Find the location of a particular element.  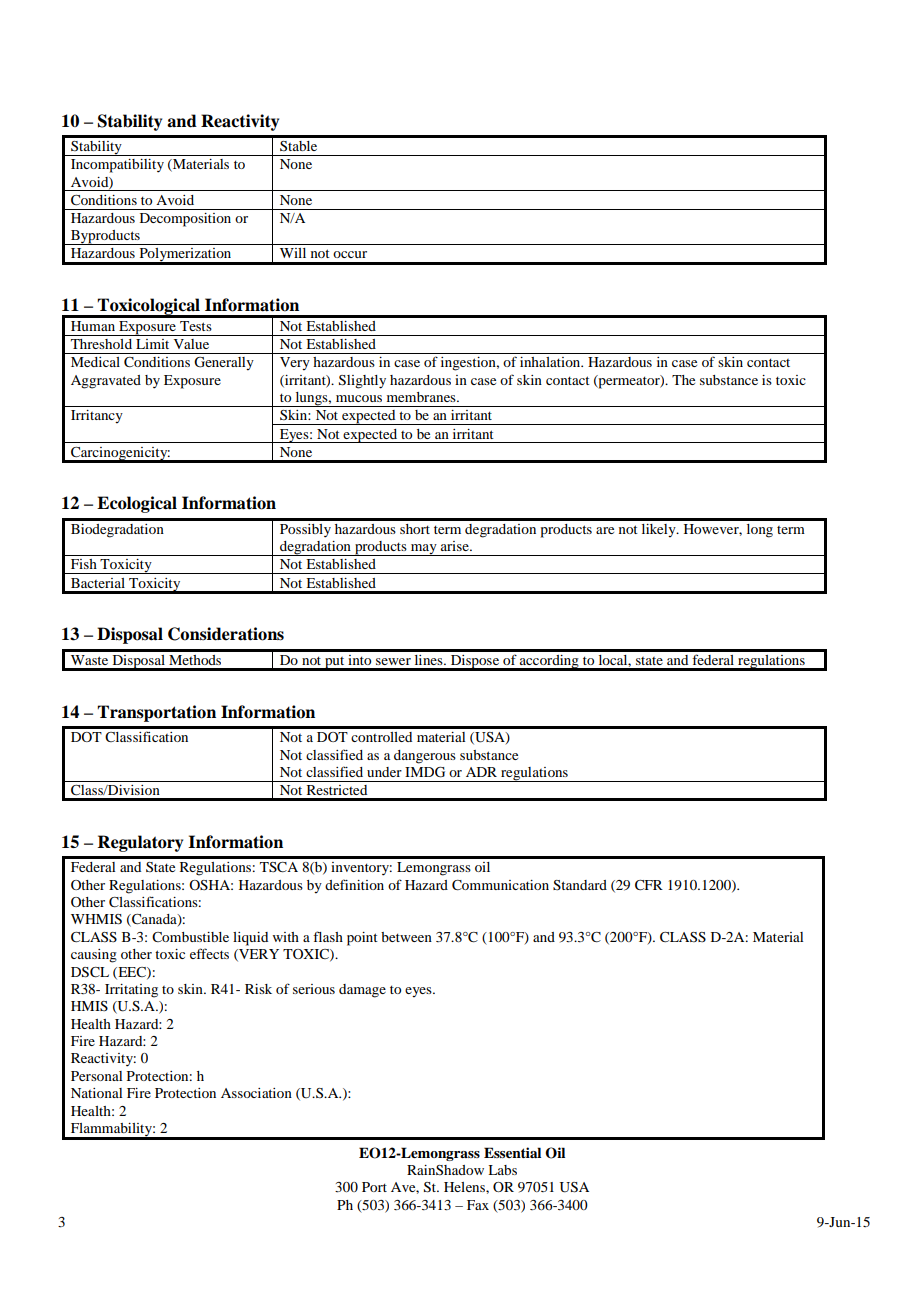

Helens is located at coordinates (465, 1187).
